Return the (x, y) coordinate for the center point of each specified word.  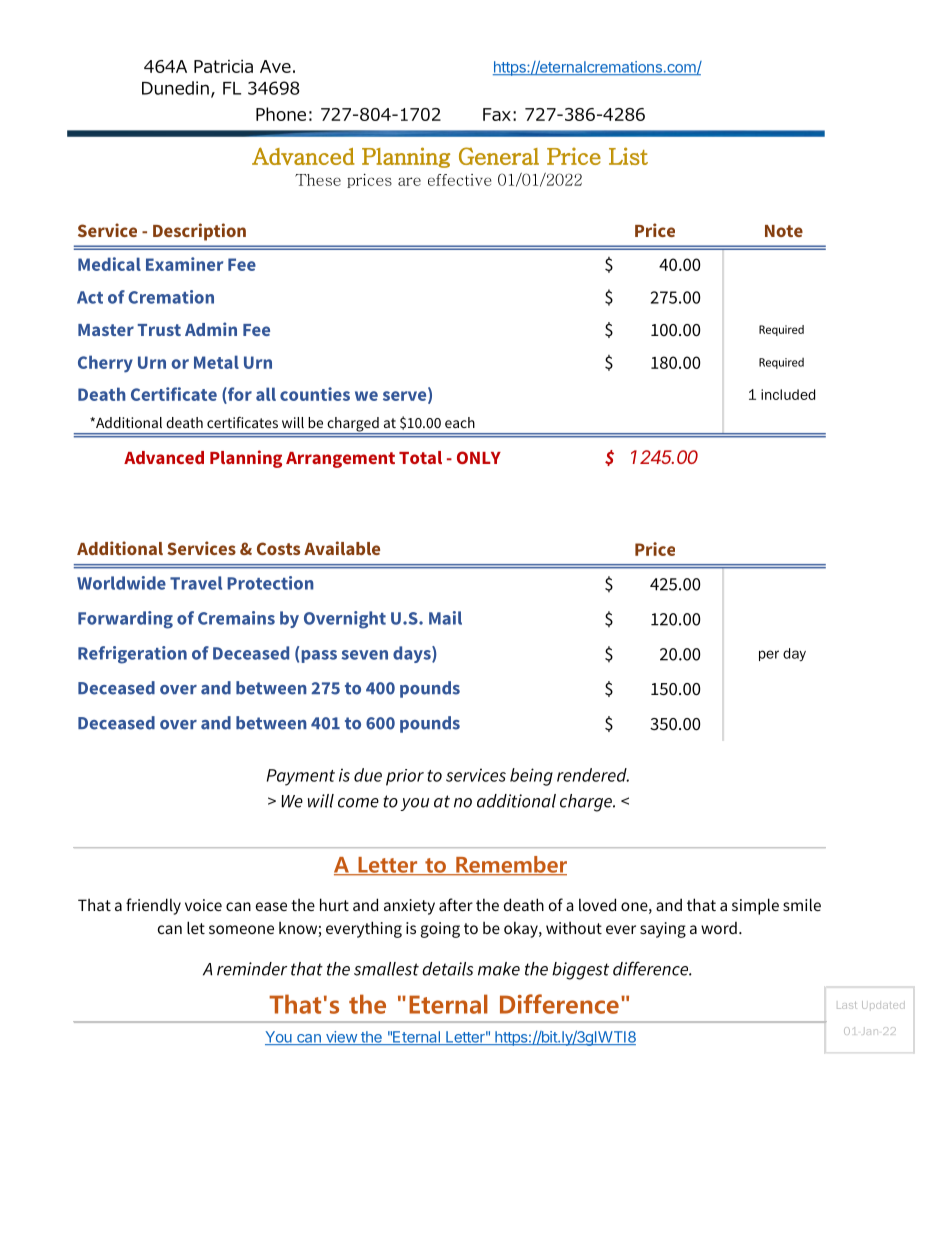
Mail (445, 618)
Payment (301, 777)
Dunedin (175, 88)
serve (406, 397)
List (628, 156)
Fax (497, 114)
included (788, 394)
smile (802, 904)
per (769, 655)
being (531, 777)
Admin (211, 329)
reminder (252, 969)
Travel (196, 583)
